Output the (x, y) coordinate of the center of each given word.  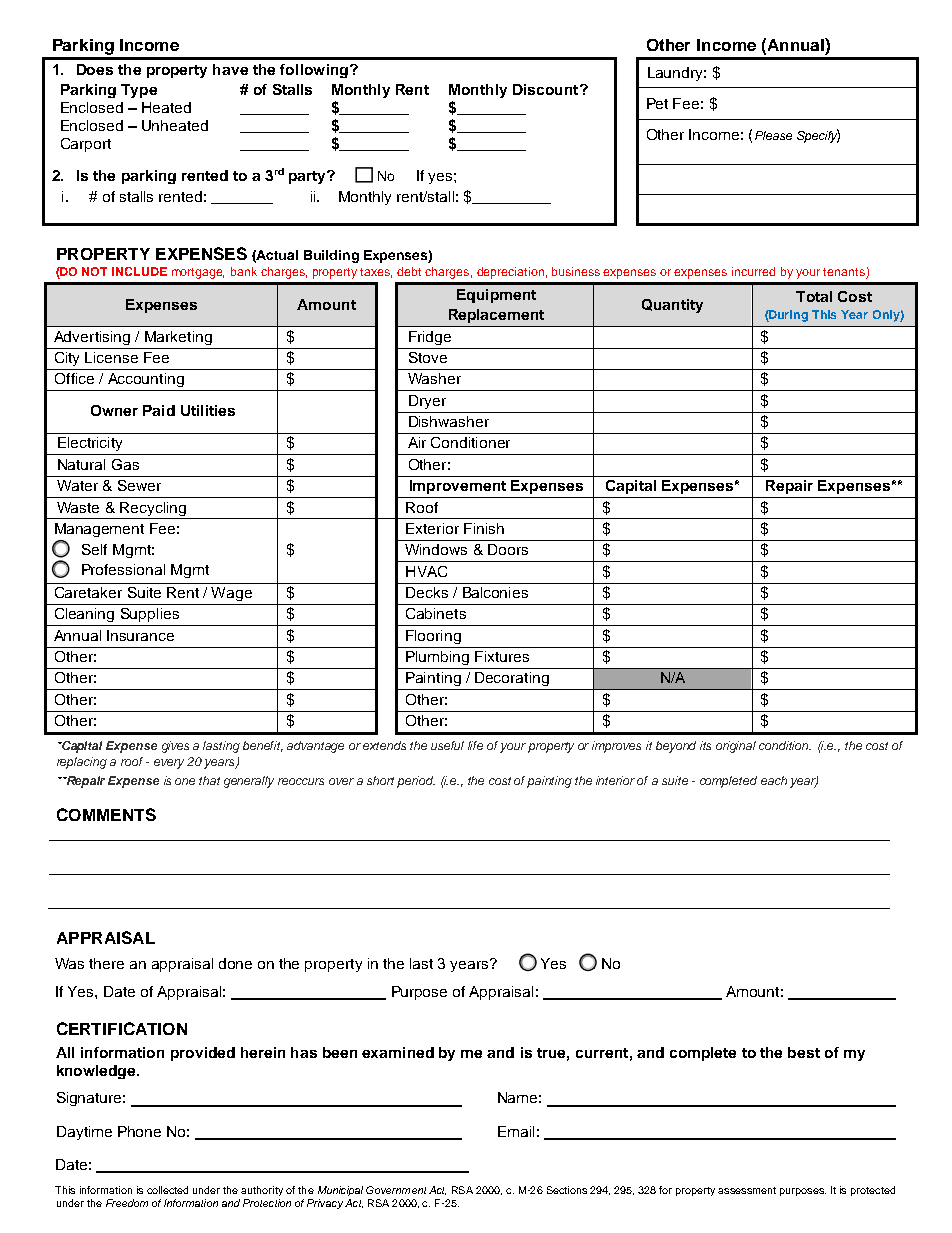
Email (516, 1131)
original (736, 747)
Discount (547, 89)
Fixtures (502, 656)
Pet (657, 103)
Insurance (140, 635)
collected (167, 1190)
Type (139, 91)
